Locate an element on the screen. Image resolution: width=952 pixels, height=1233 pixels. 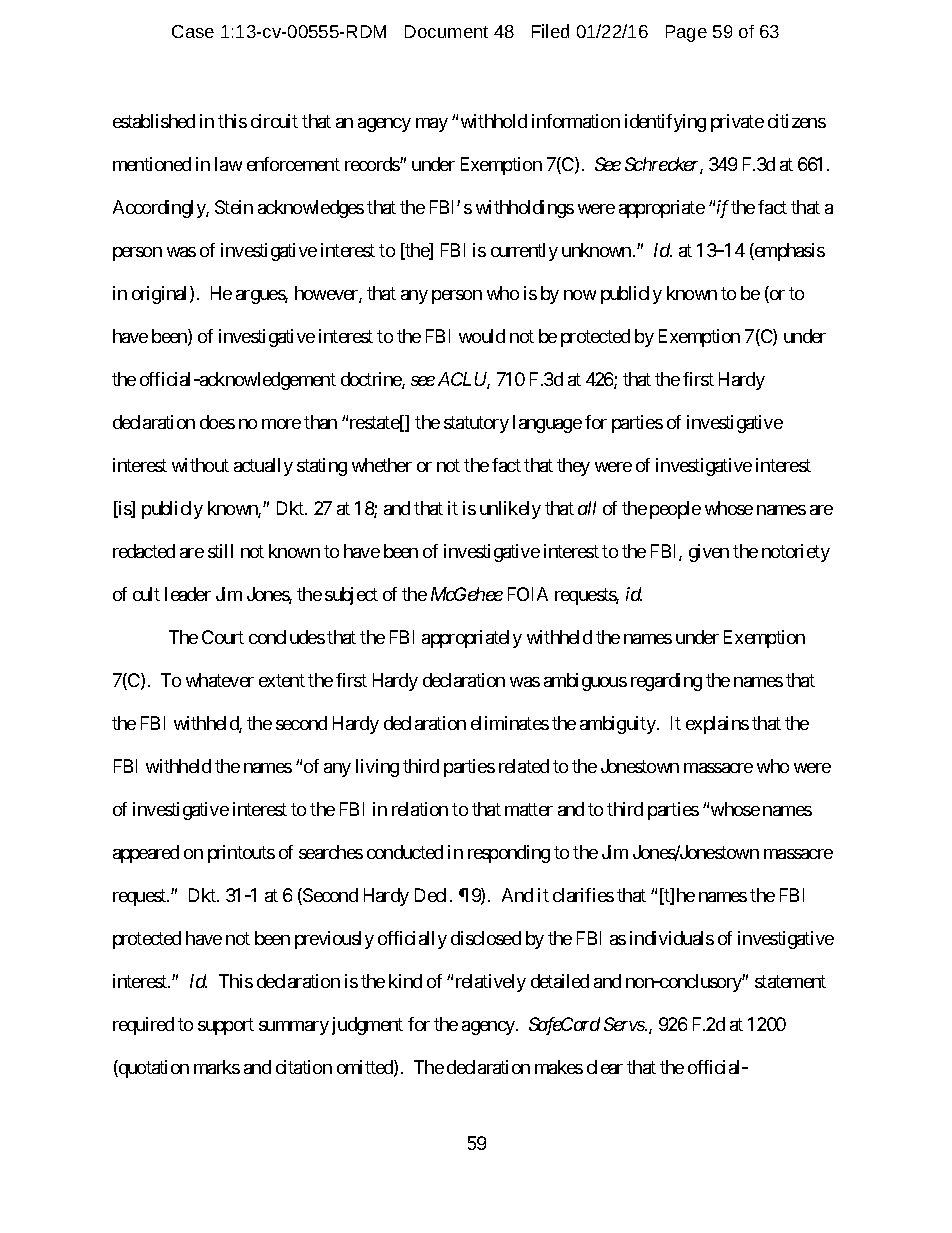
whatever is located at coordinates (220, 680).
